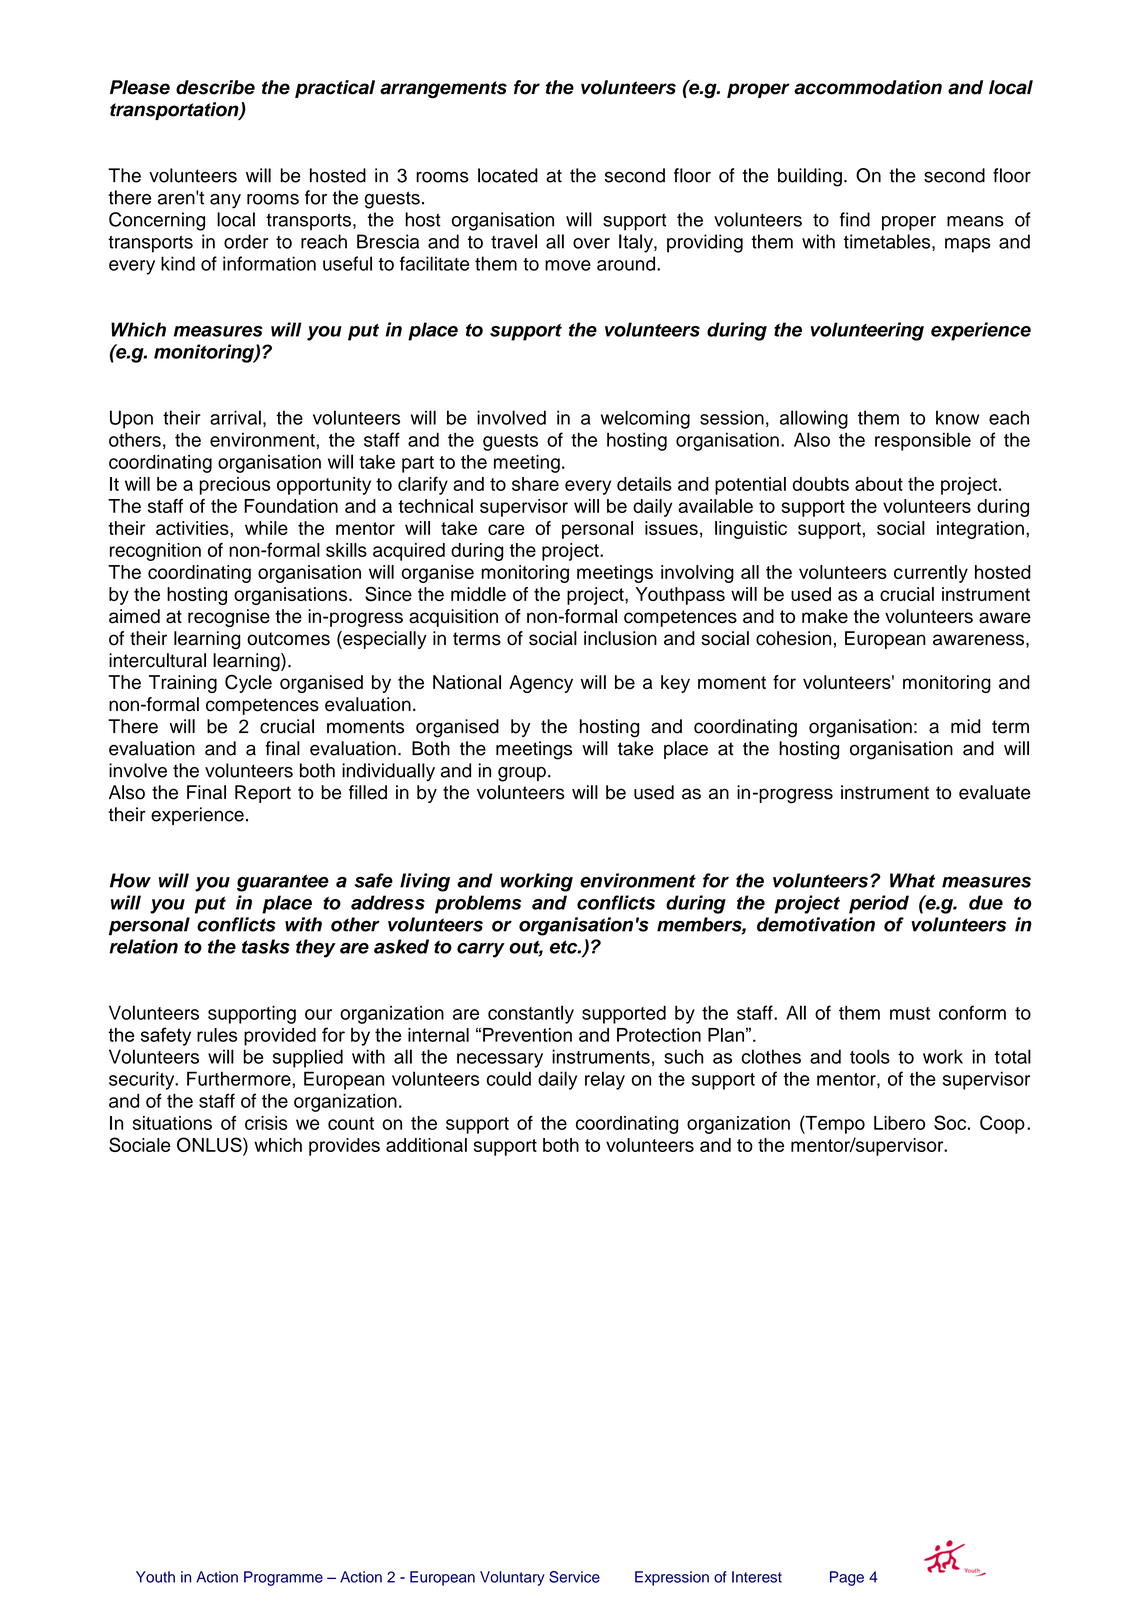 The width and height of the screenshot is (1140, 1613). Describe the element at coordinates (229, 618) in the screenshot. I see `recognise` at that location.
